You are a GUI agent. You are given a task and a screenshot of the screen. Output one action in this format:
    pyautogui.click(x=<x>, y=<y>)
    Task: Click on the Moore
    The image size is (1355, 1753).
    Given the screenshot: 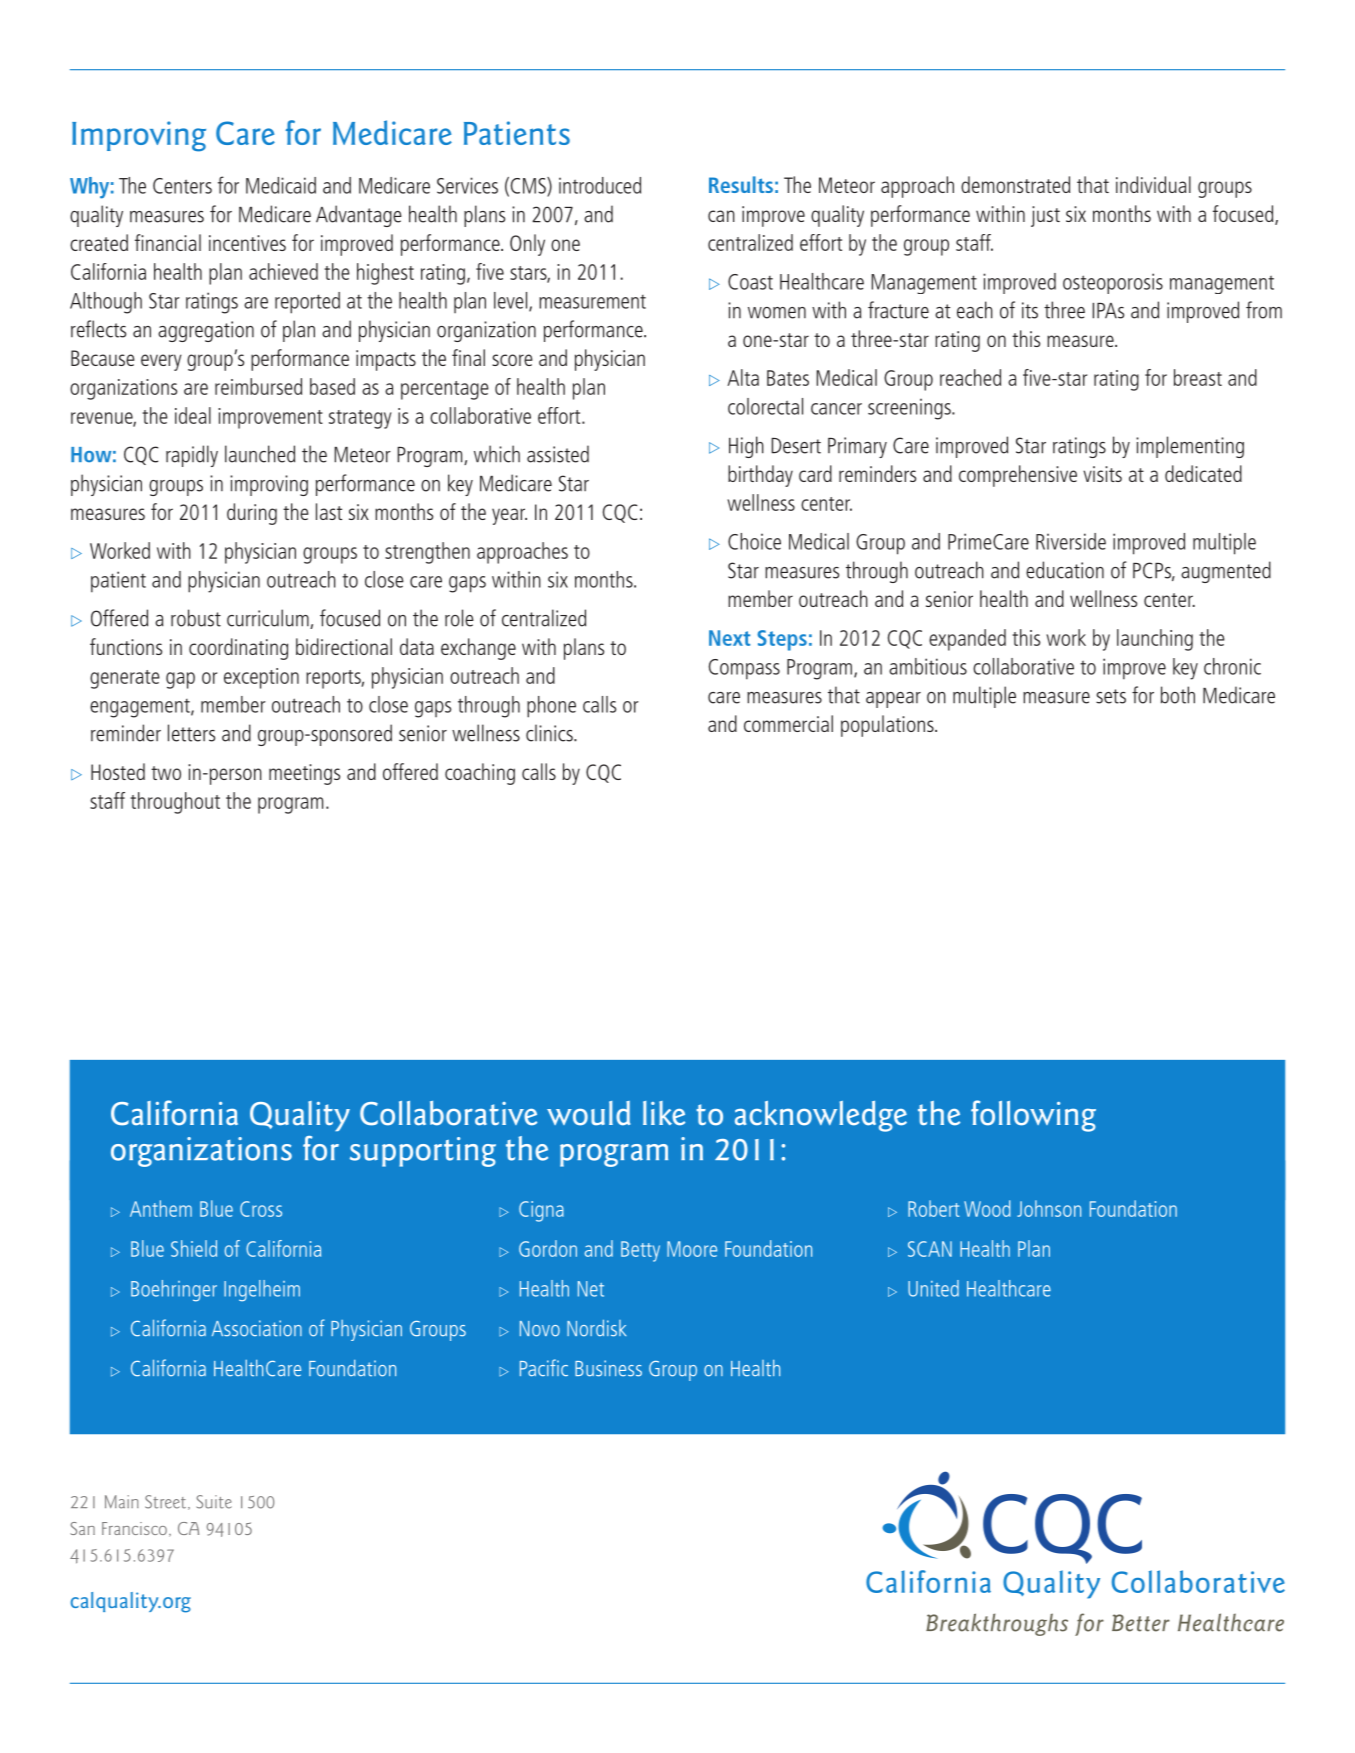 What is the action you would take?
    pyautogui.click(x=692, y=1249)
